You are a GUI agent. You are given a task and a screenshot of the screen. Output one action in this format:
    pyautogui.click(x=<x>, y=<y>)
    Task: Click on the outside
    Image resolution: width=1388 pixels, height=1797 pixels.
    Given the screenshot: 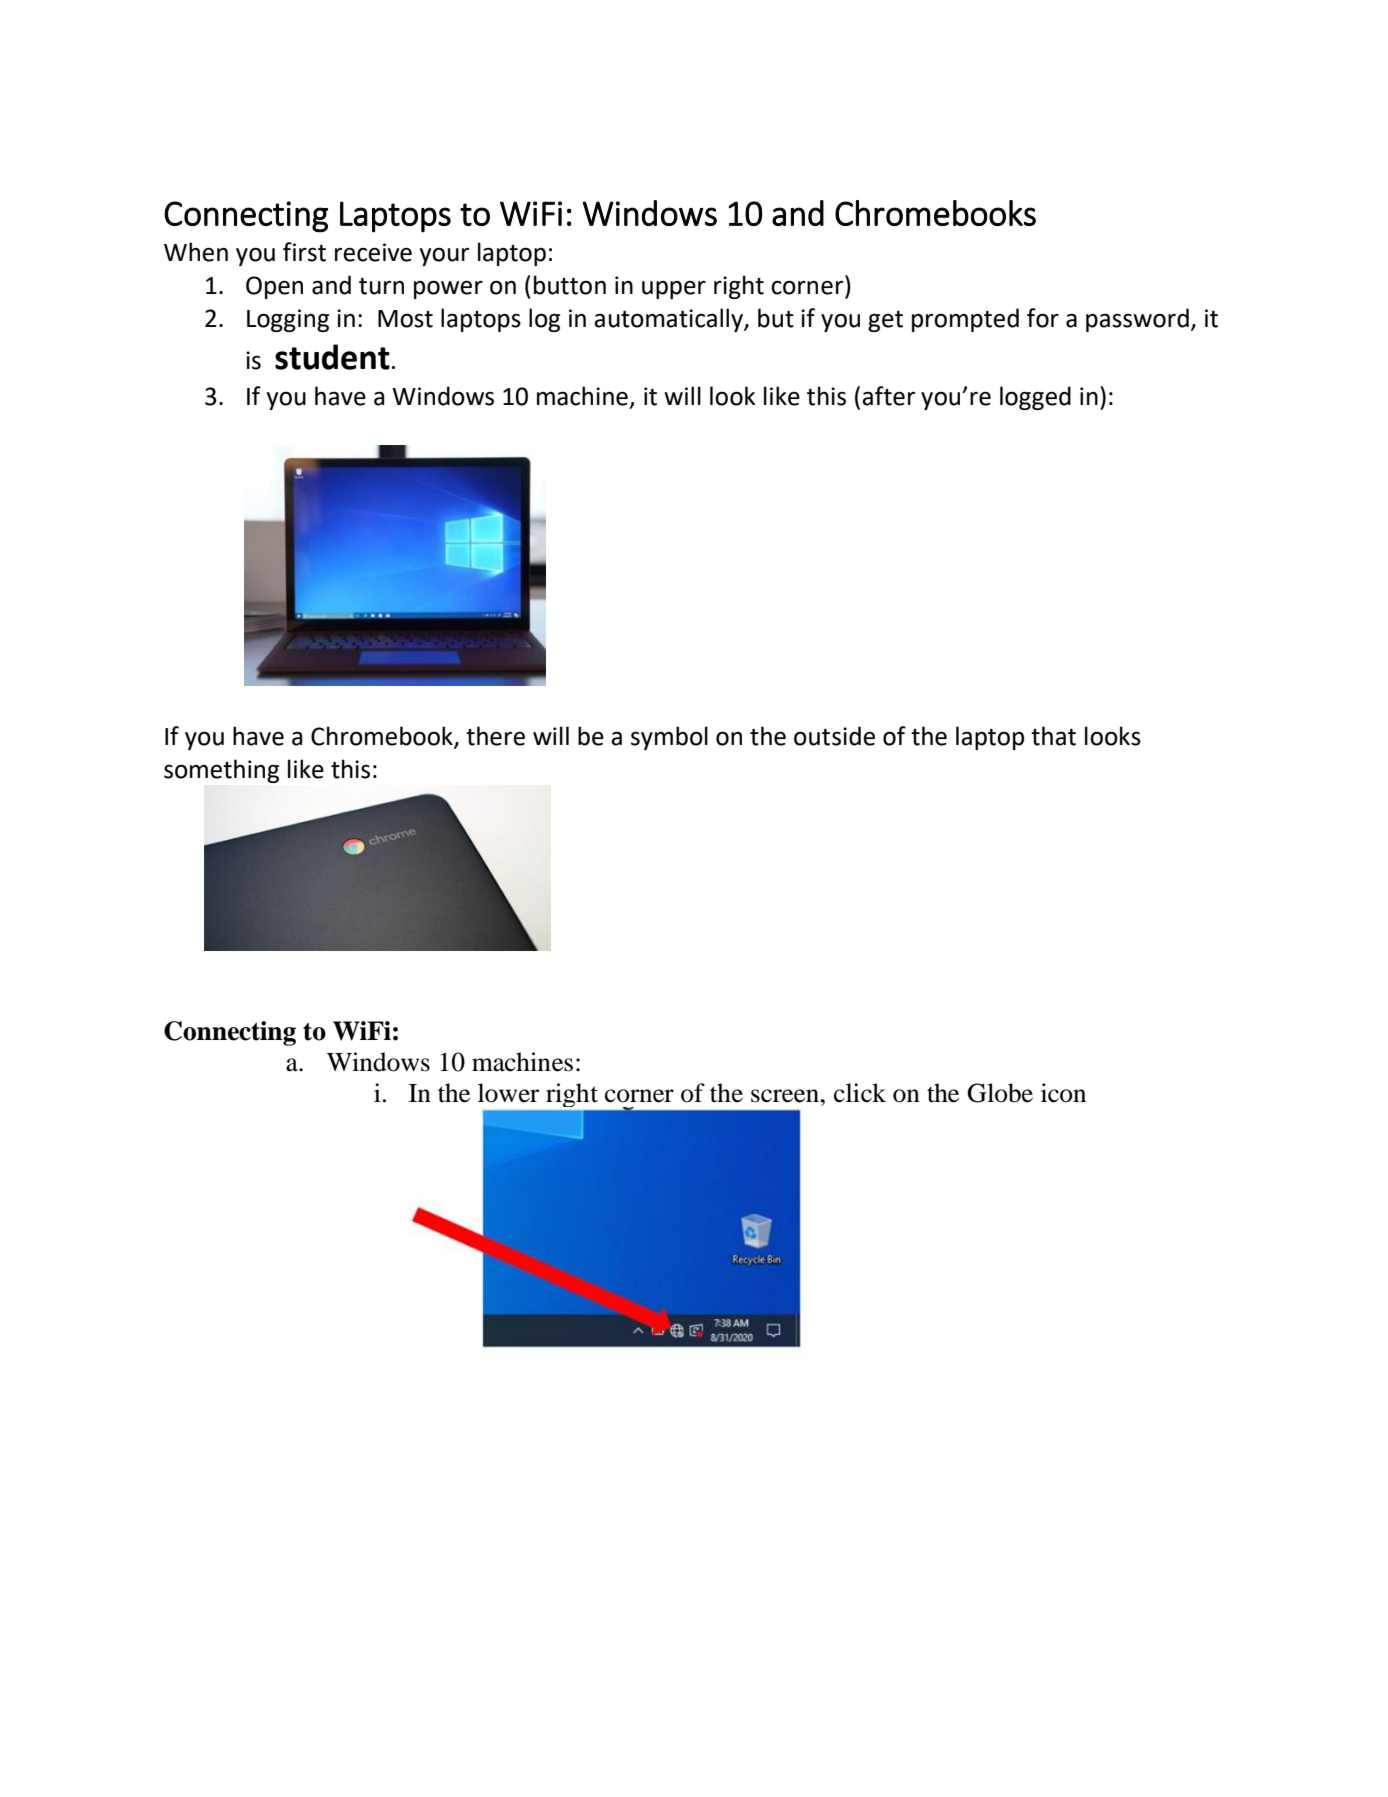 What is the action you would take?
    pyautogui.click(x=834, y=736)
